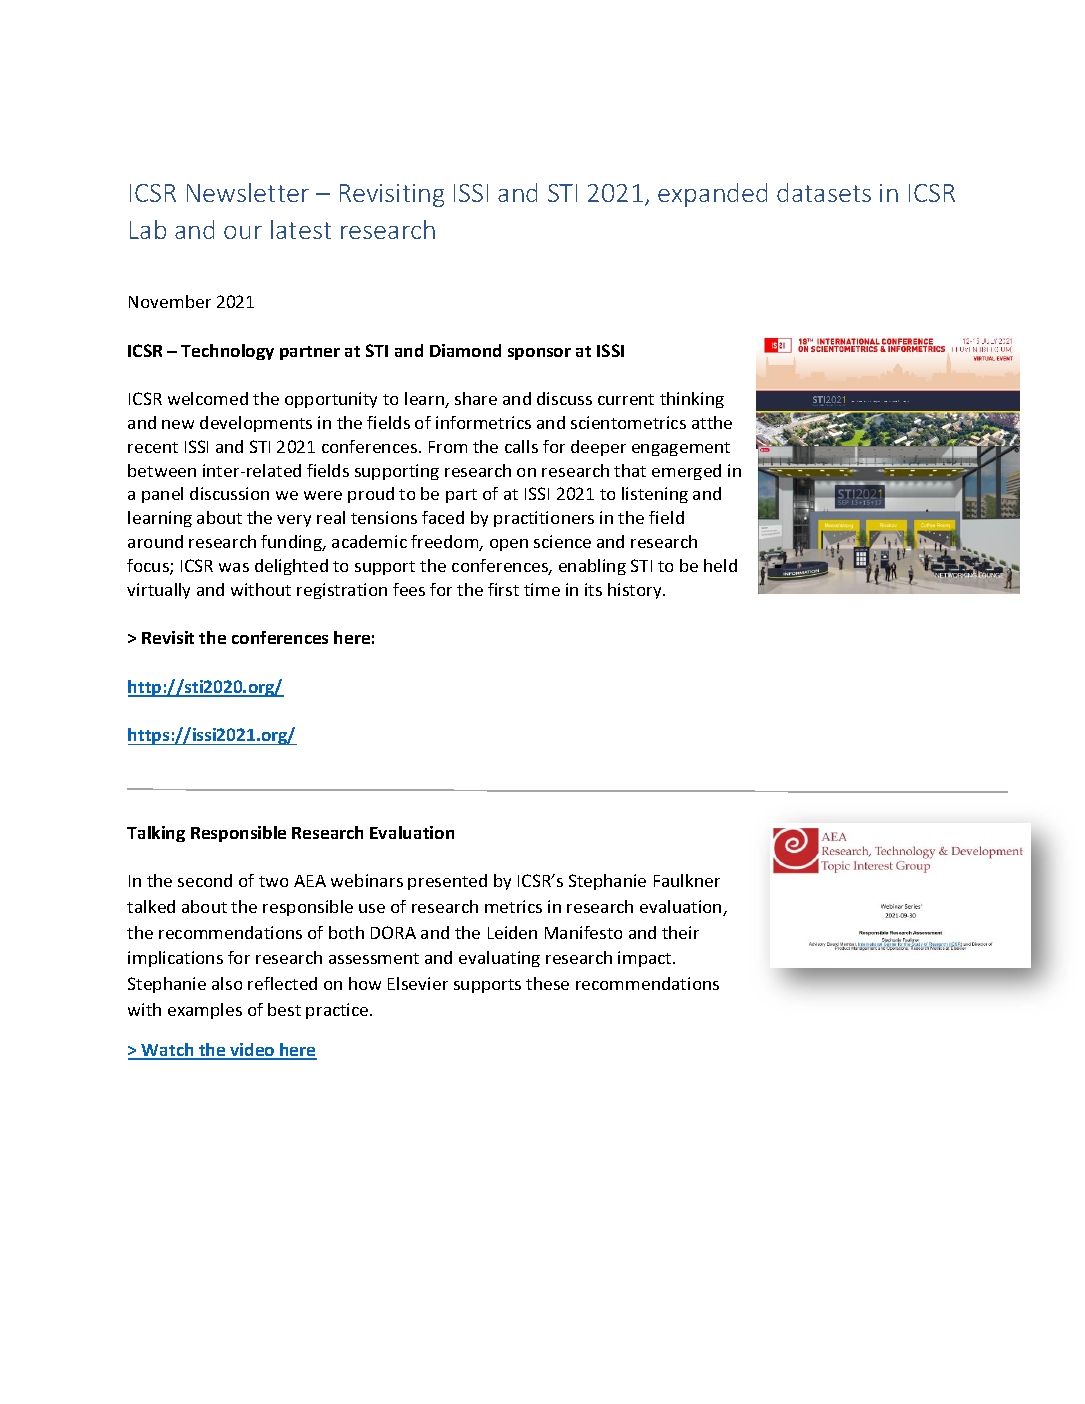 The height and width of the page is (1404, 1085). I want to click on latest, so click(301, 229).
